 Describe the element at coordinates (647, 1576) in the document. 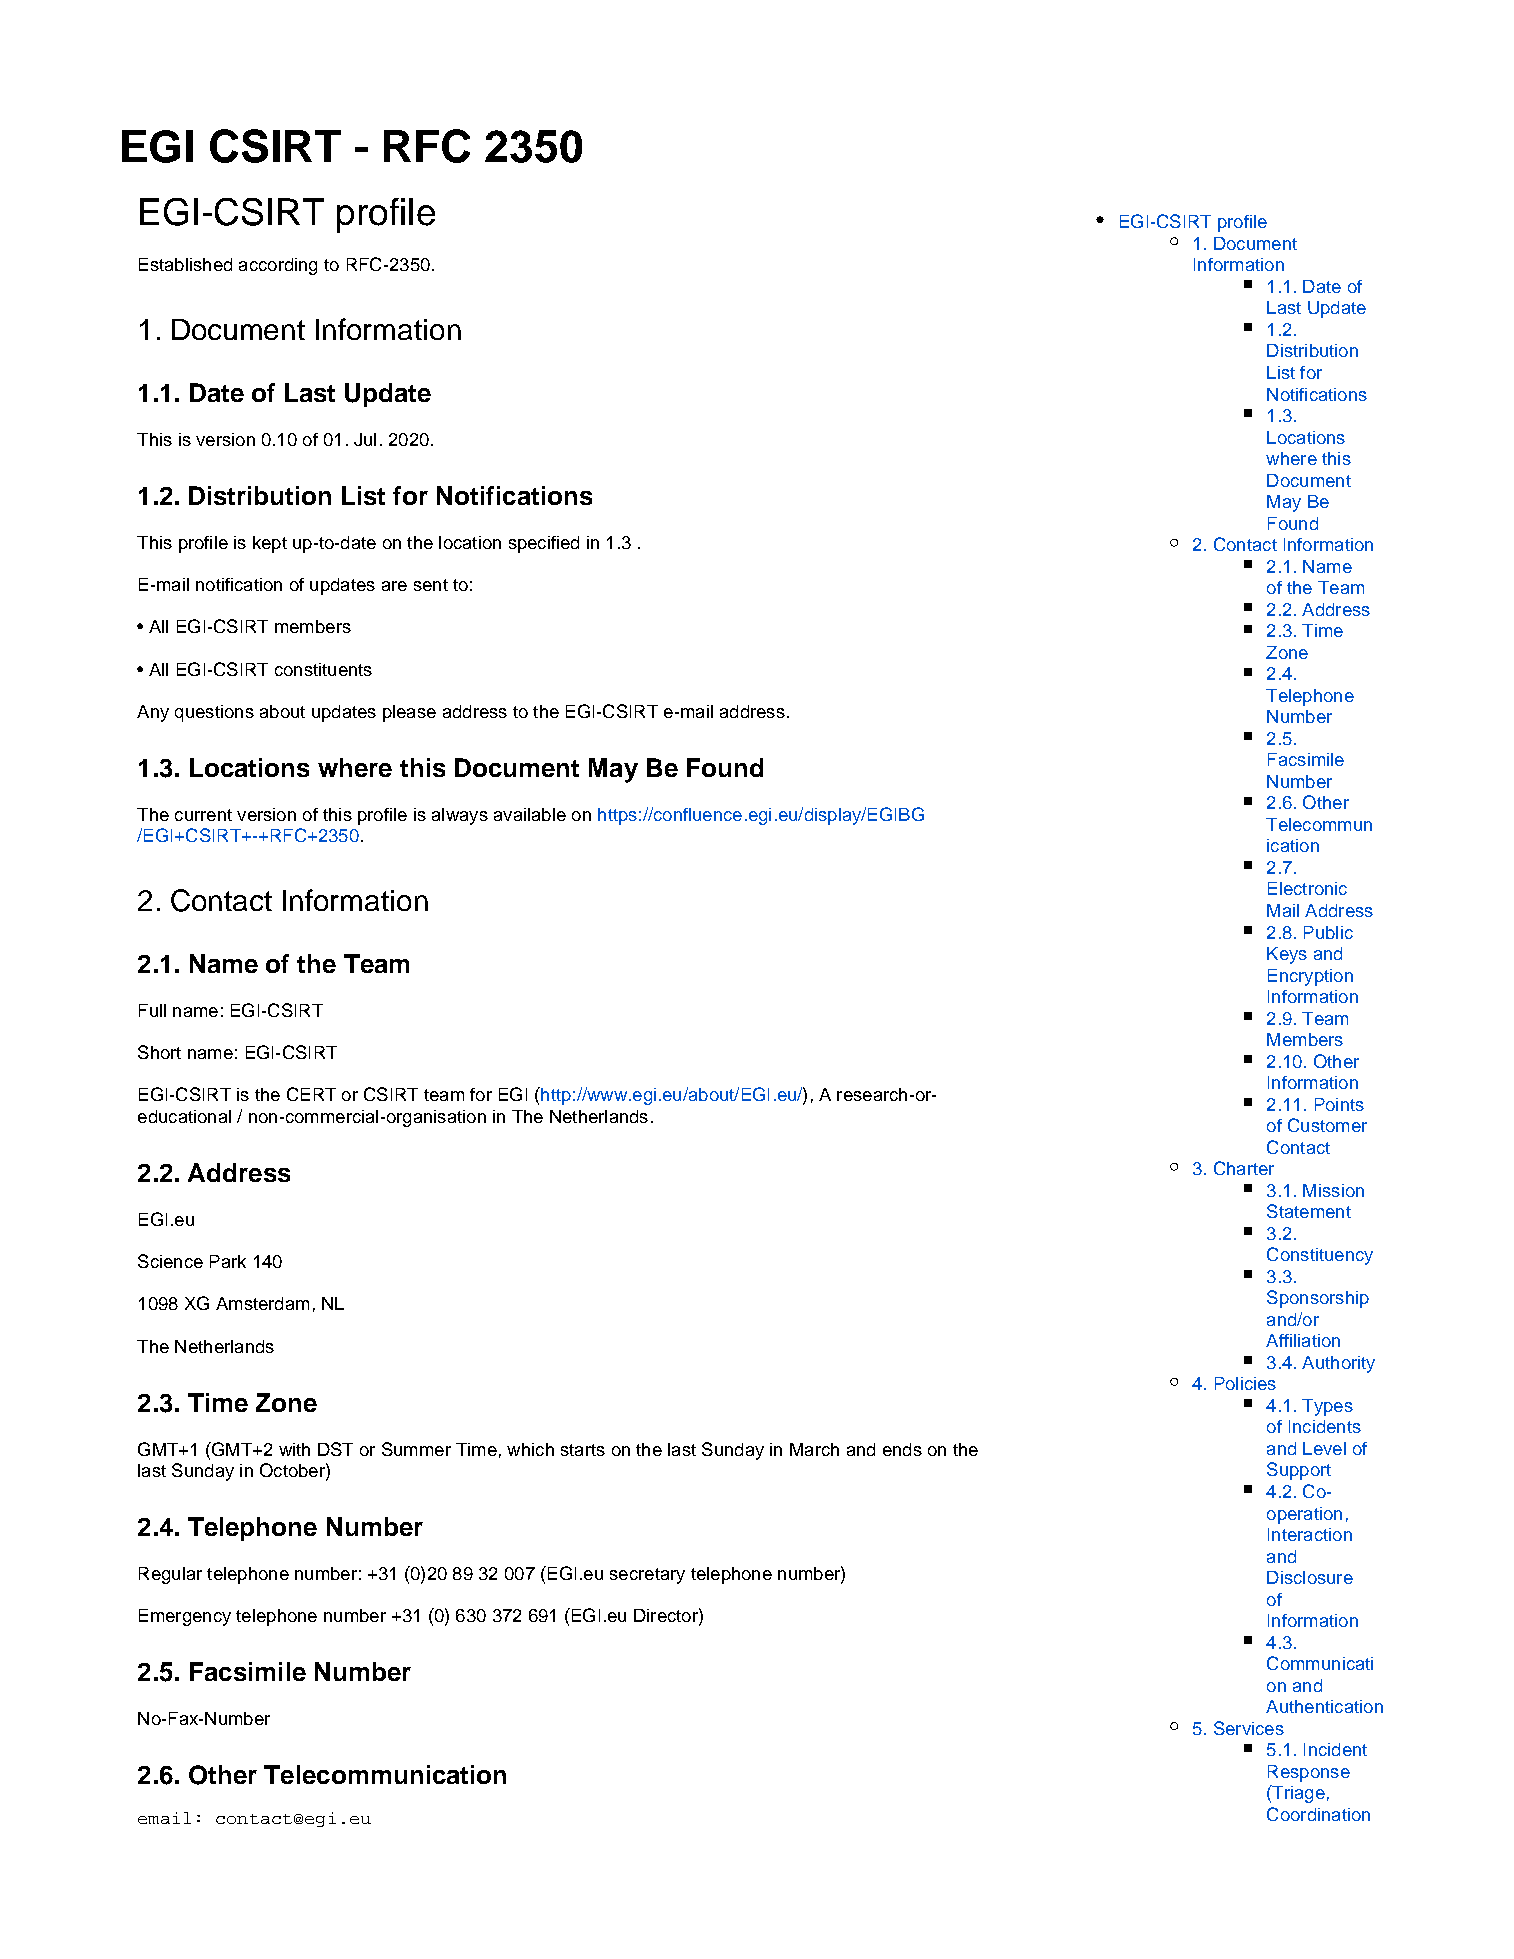

I see `secretary` at that location.
